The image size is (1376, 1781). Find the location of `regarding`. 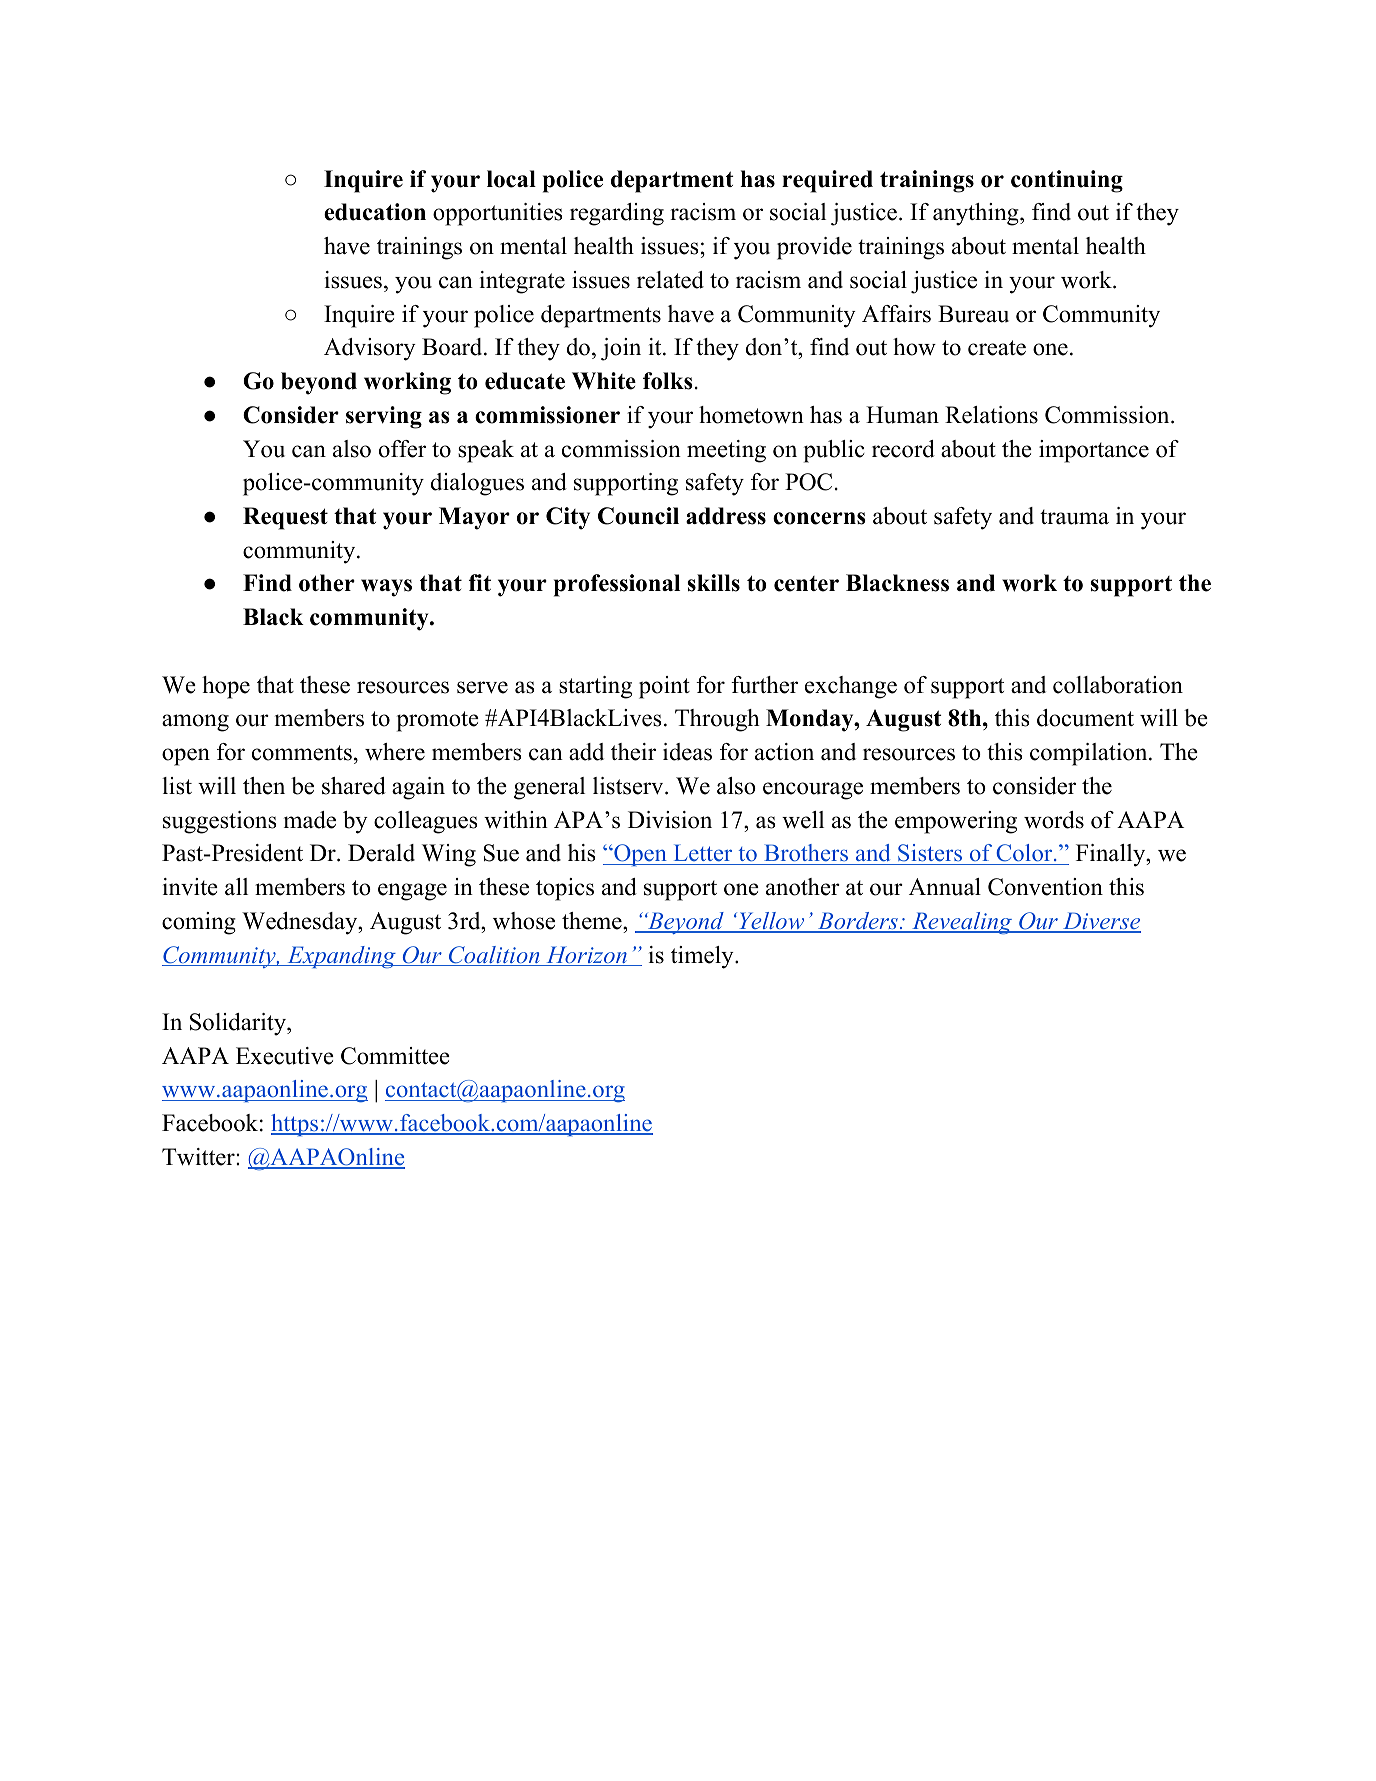

regarding is located at coordinates (617, 214).
